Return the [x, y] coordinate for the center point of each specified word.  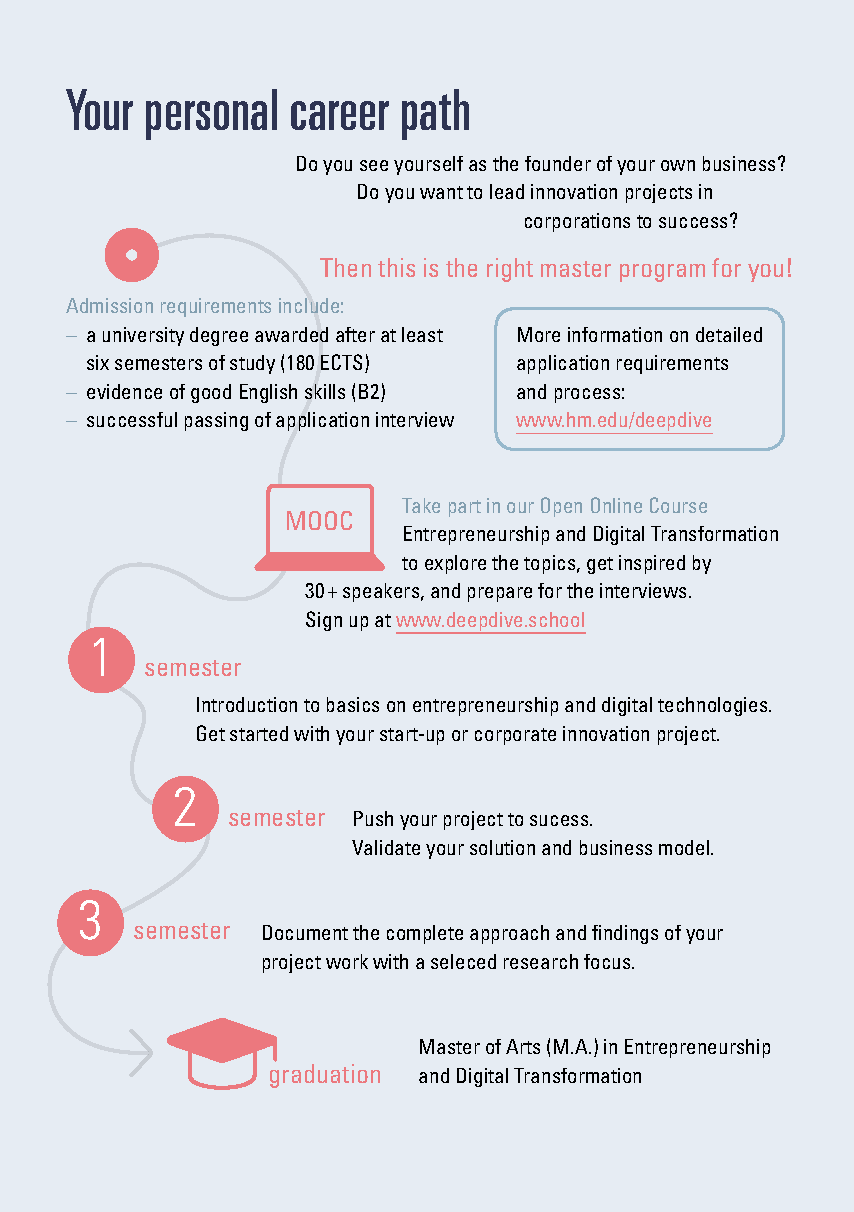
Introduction [247, 704]
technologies [714, 706]
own [678, 165]
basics [353, 704]
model [685, 847]
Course [678, 505]
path [435, 114]
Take [421, 505]
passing [216, 421]
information [615, 334]
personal [211, 114]
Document [305, 932]
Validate [386, 847]
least [422, 334]
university [143, 336]
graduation [325, 1076]
